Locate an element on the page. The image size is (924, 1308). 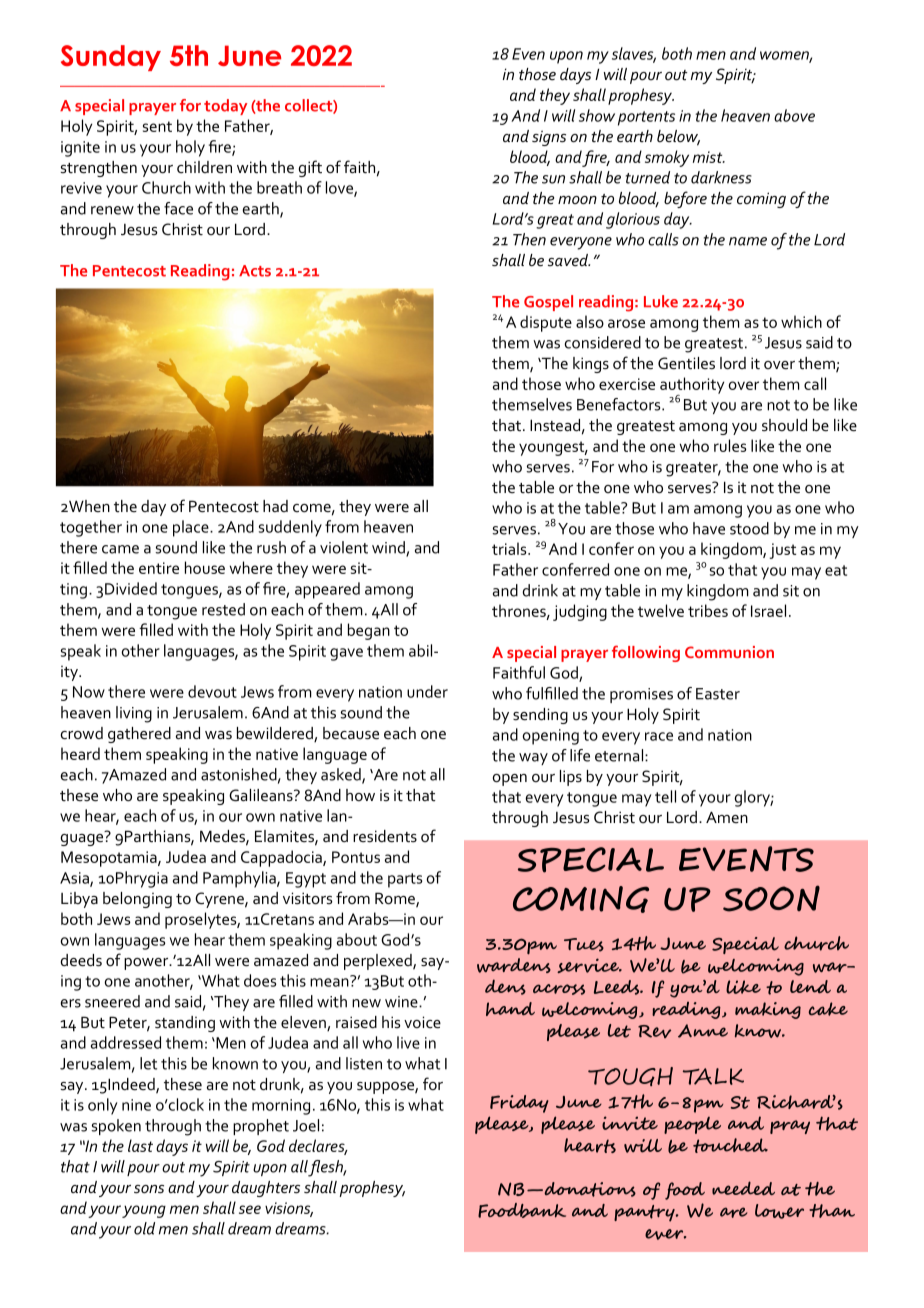
sent is located at coordinates (157, 126).
